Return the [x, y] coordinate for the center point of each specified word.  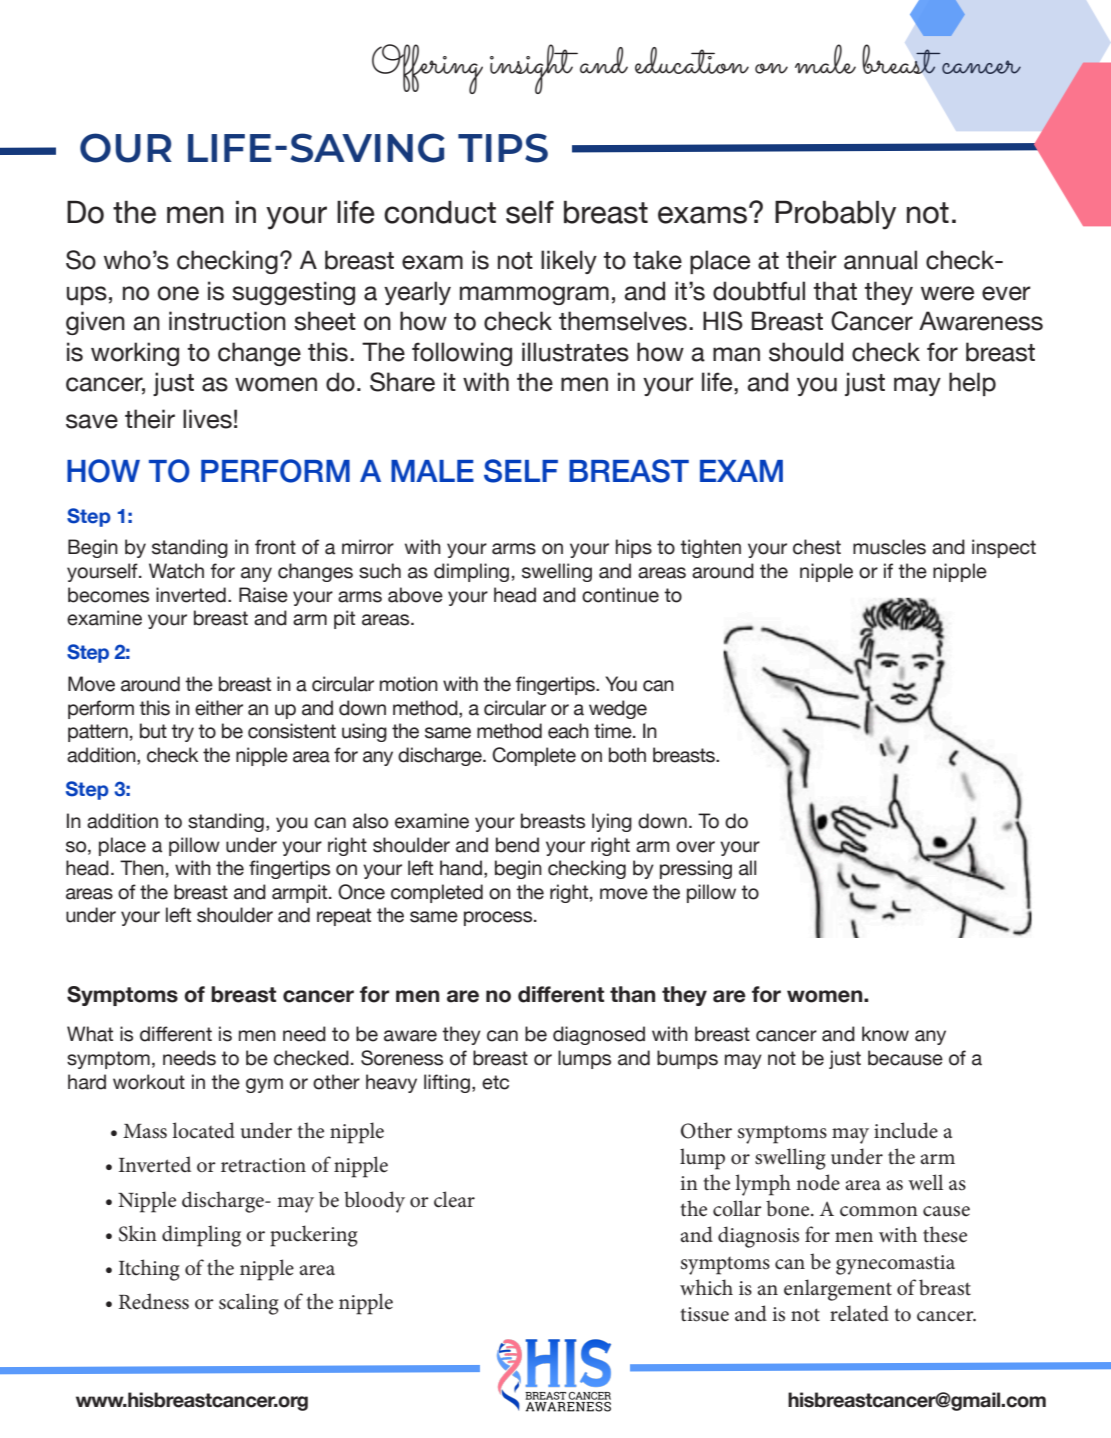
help [972, 384]
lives [207, 419]
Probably [835, 215]
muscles [889, 547]
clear [454, 1199]
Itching [149, 1270]
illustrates [575, 352]
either [219, 708]
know [885, 1034]
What [90, 1034]
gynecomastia [895, 1265]
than [632, 994]
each [568, 731]
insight [534, 69]
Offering [427, 69]
